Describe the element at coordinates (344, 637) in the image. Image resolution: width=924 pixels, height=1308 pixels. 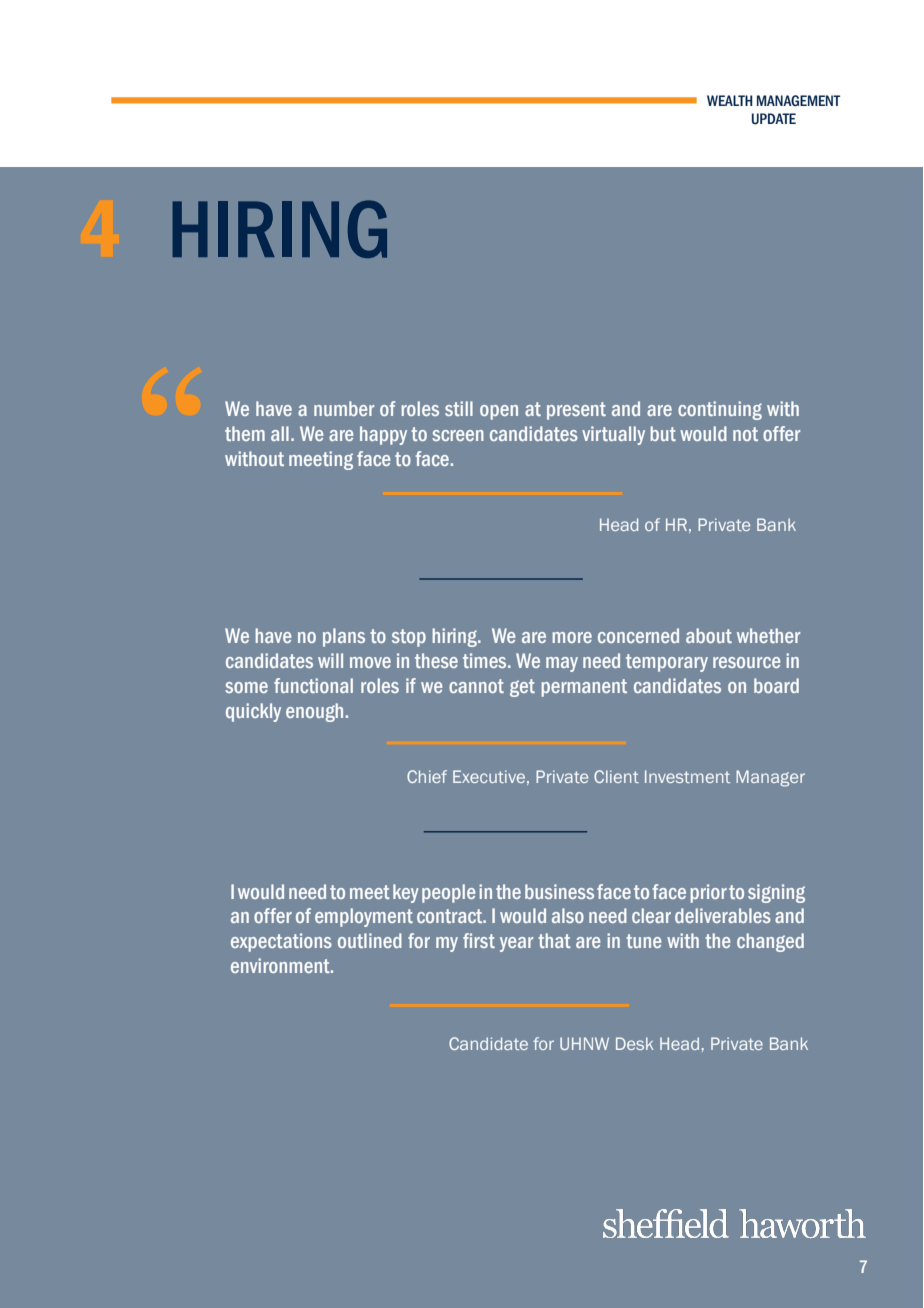
I see `plans` at that location.
